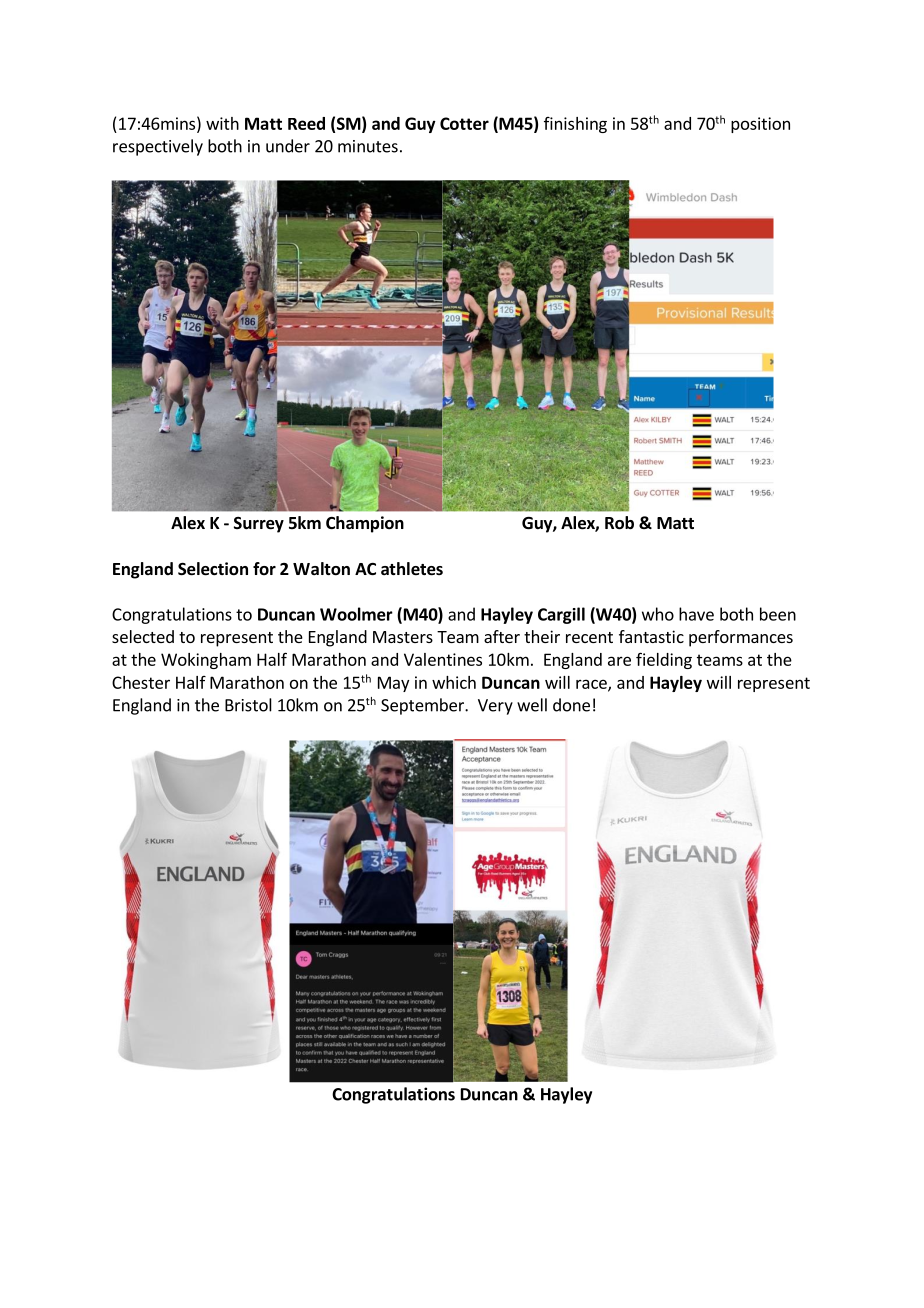 The height and width of the page is (1308, 924). What do you see at coordinates (658, 614) in the page?
I see `who` at bounding box center [658, 614].
